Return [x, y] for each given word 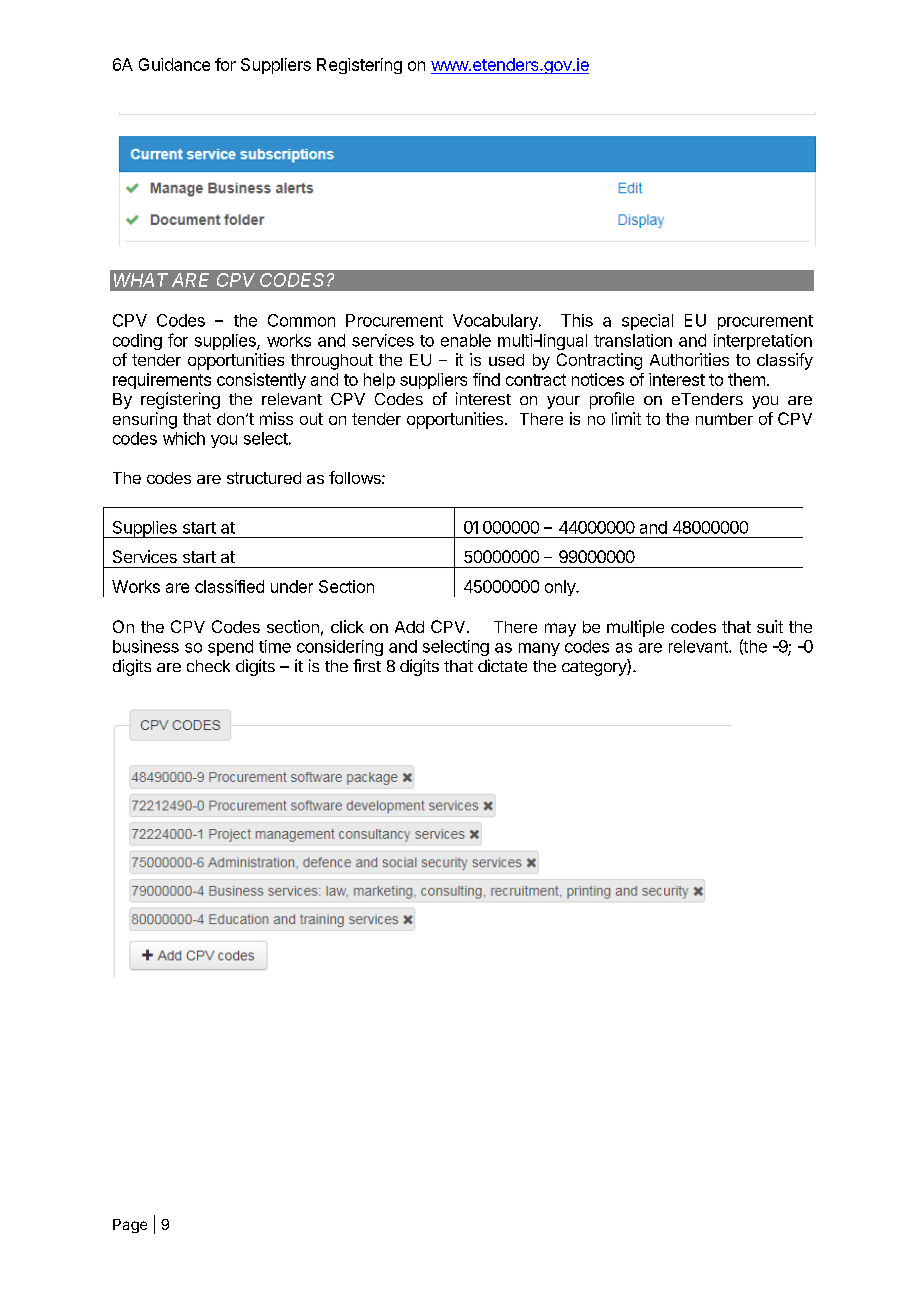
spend [230, 648]
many [539, 649]
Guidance [174, 64]
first [367, 665]
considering [340, 648]
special [647, 322]
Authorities [689, 359]
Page [130, 1226]
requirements [162, 381]
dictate [502, 665]
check [208, 666]
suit [770, 626]
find [486, 379]
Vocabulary [496, 322]
